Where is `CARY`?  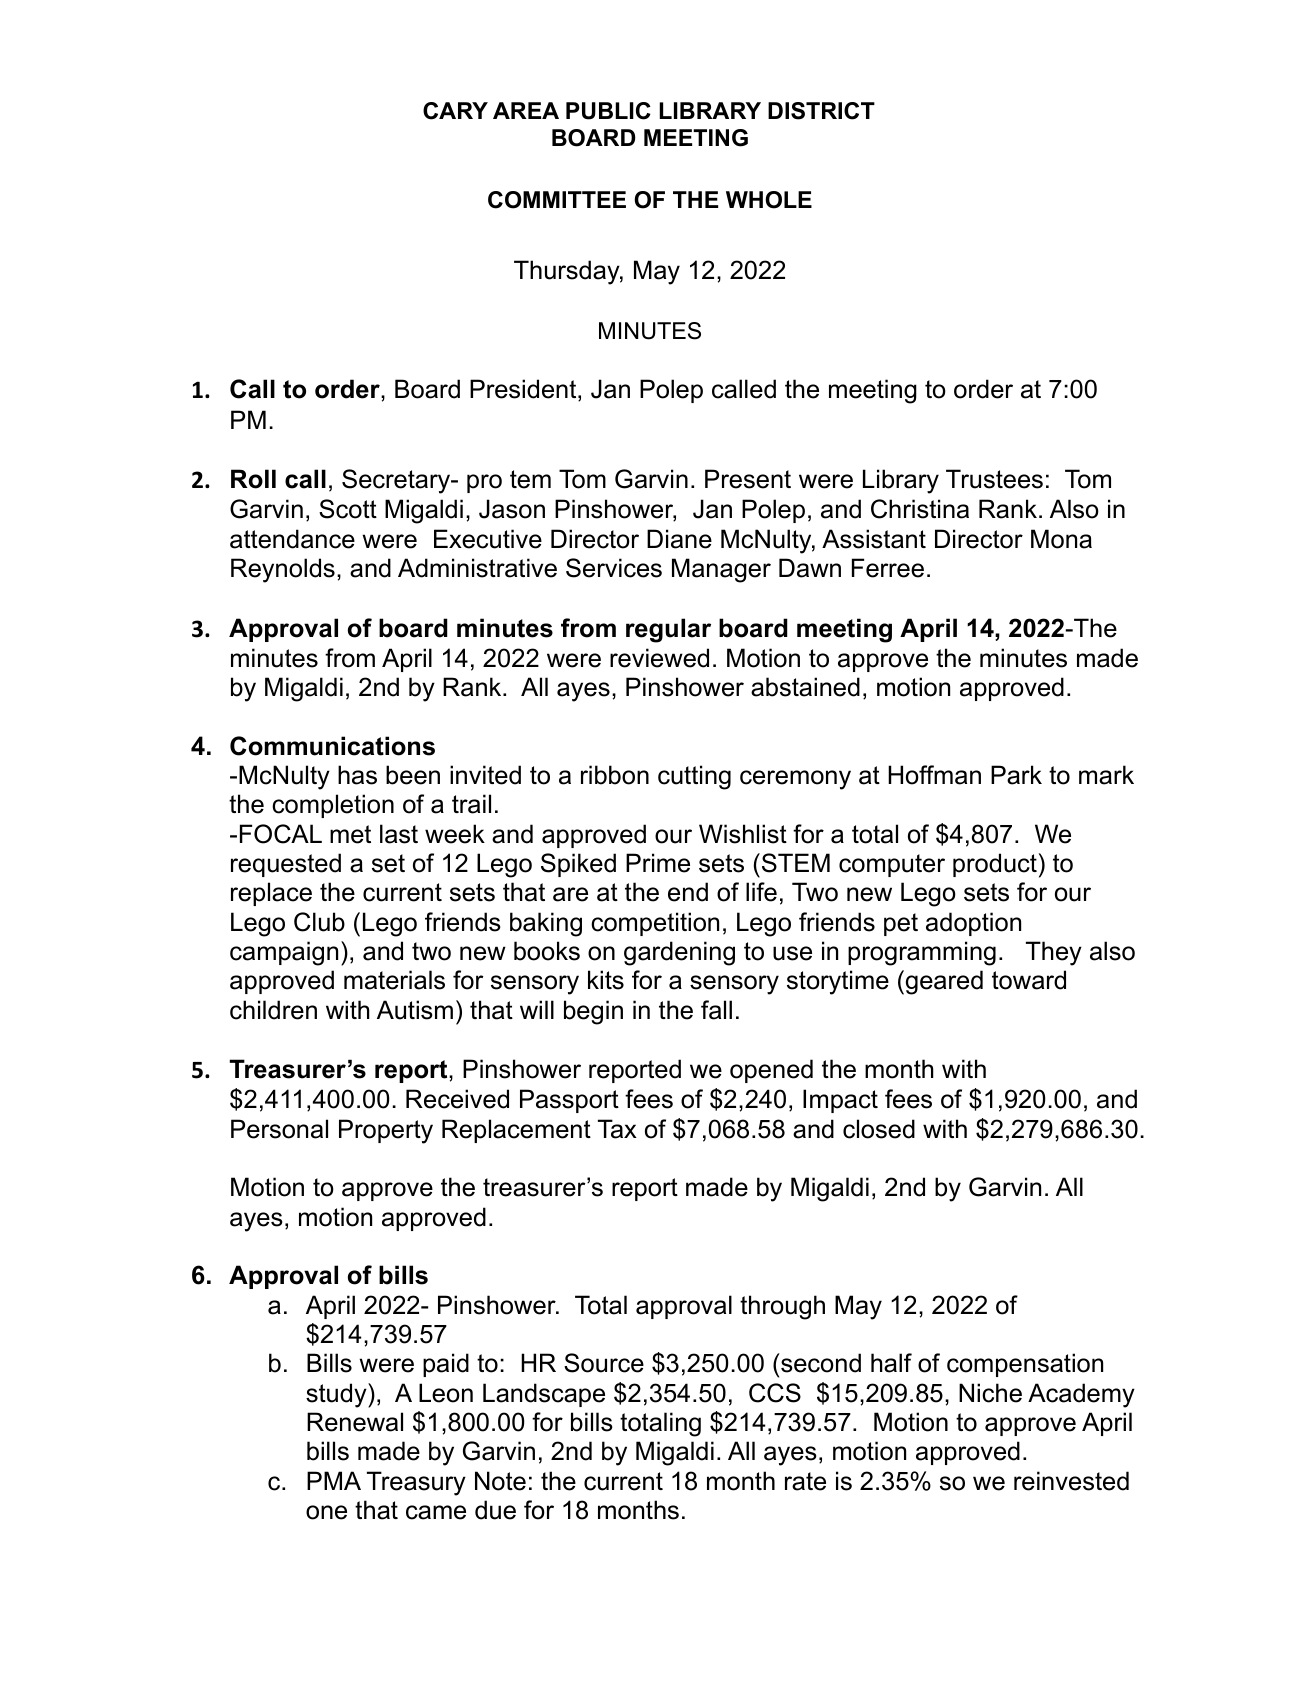
CARY is located at coordinates (455, 111).
